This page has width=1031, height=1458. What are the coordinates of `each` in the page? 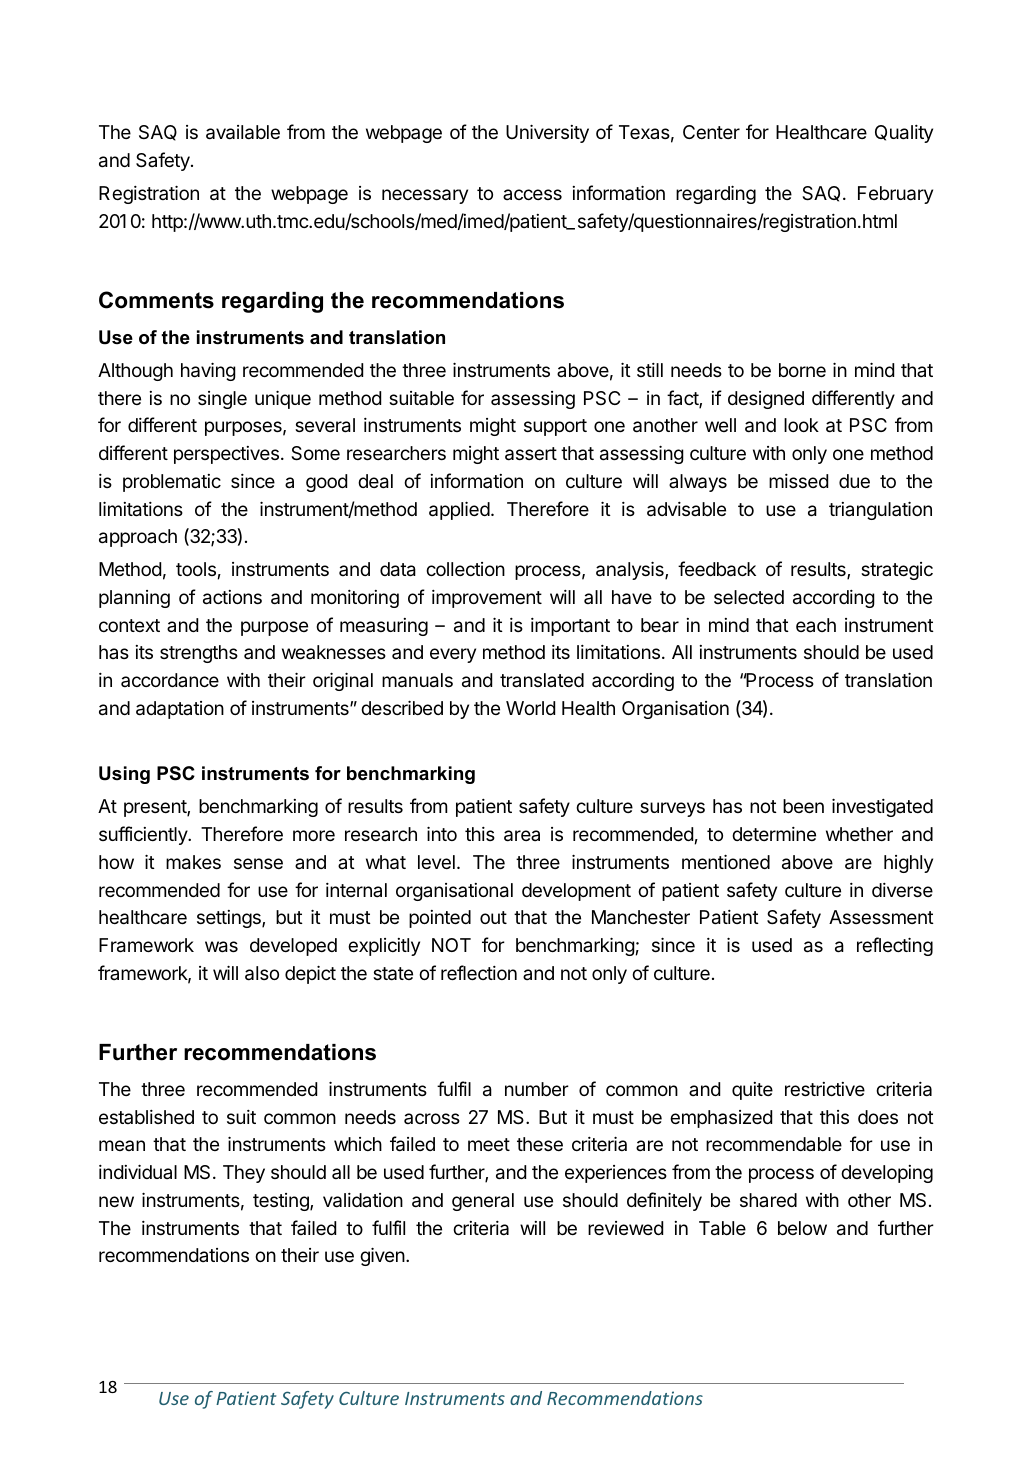 It's located at (816, 625).
